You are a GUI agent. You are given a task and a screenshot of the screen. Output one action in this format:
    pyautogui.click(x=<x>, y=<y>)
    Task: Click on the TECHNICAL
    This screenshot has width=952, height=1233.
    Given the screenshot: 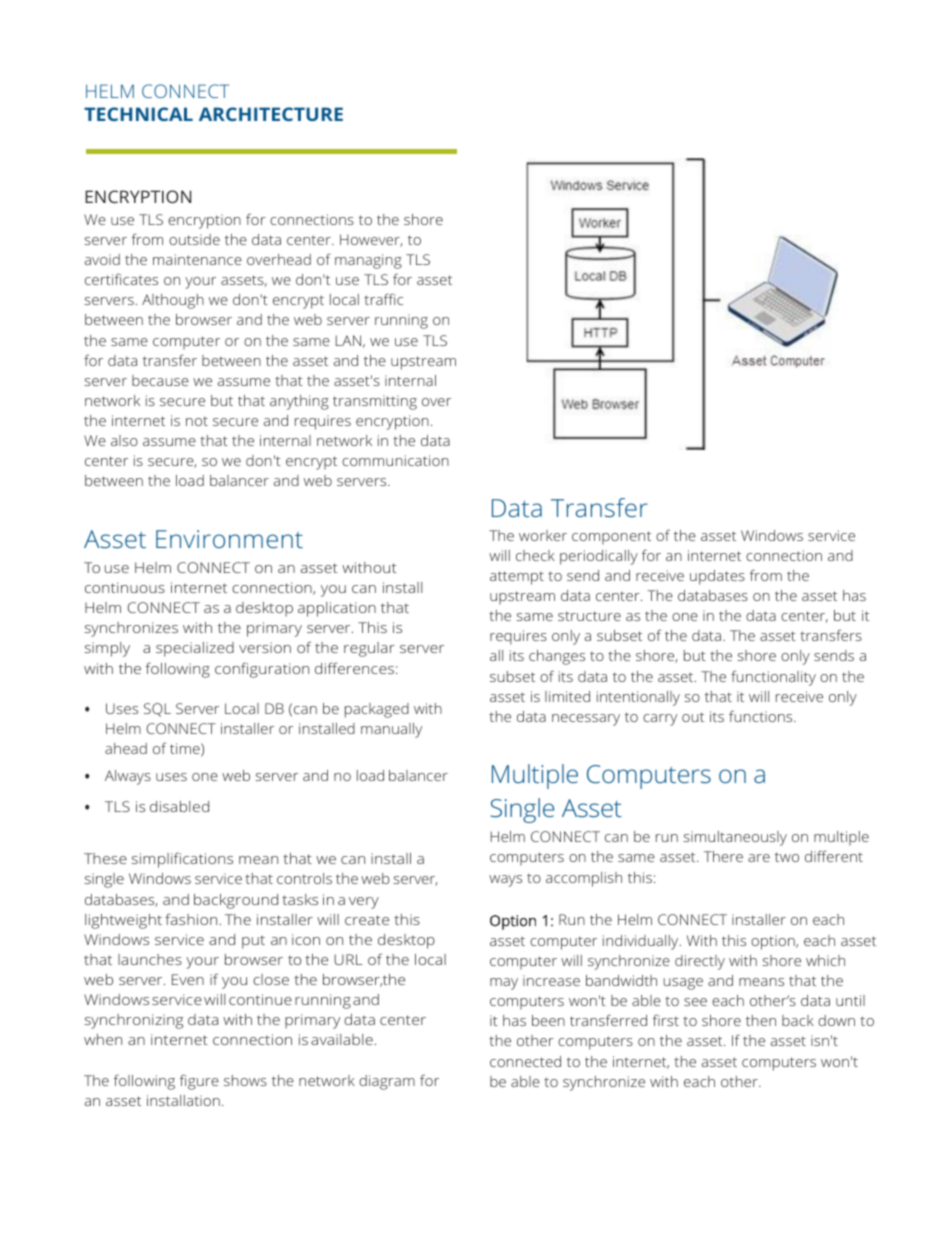 What is the action you would take?
    pyautogui.click(x=138, y=114)
